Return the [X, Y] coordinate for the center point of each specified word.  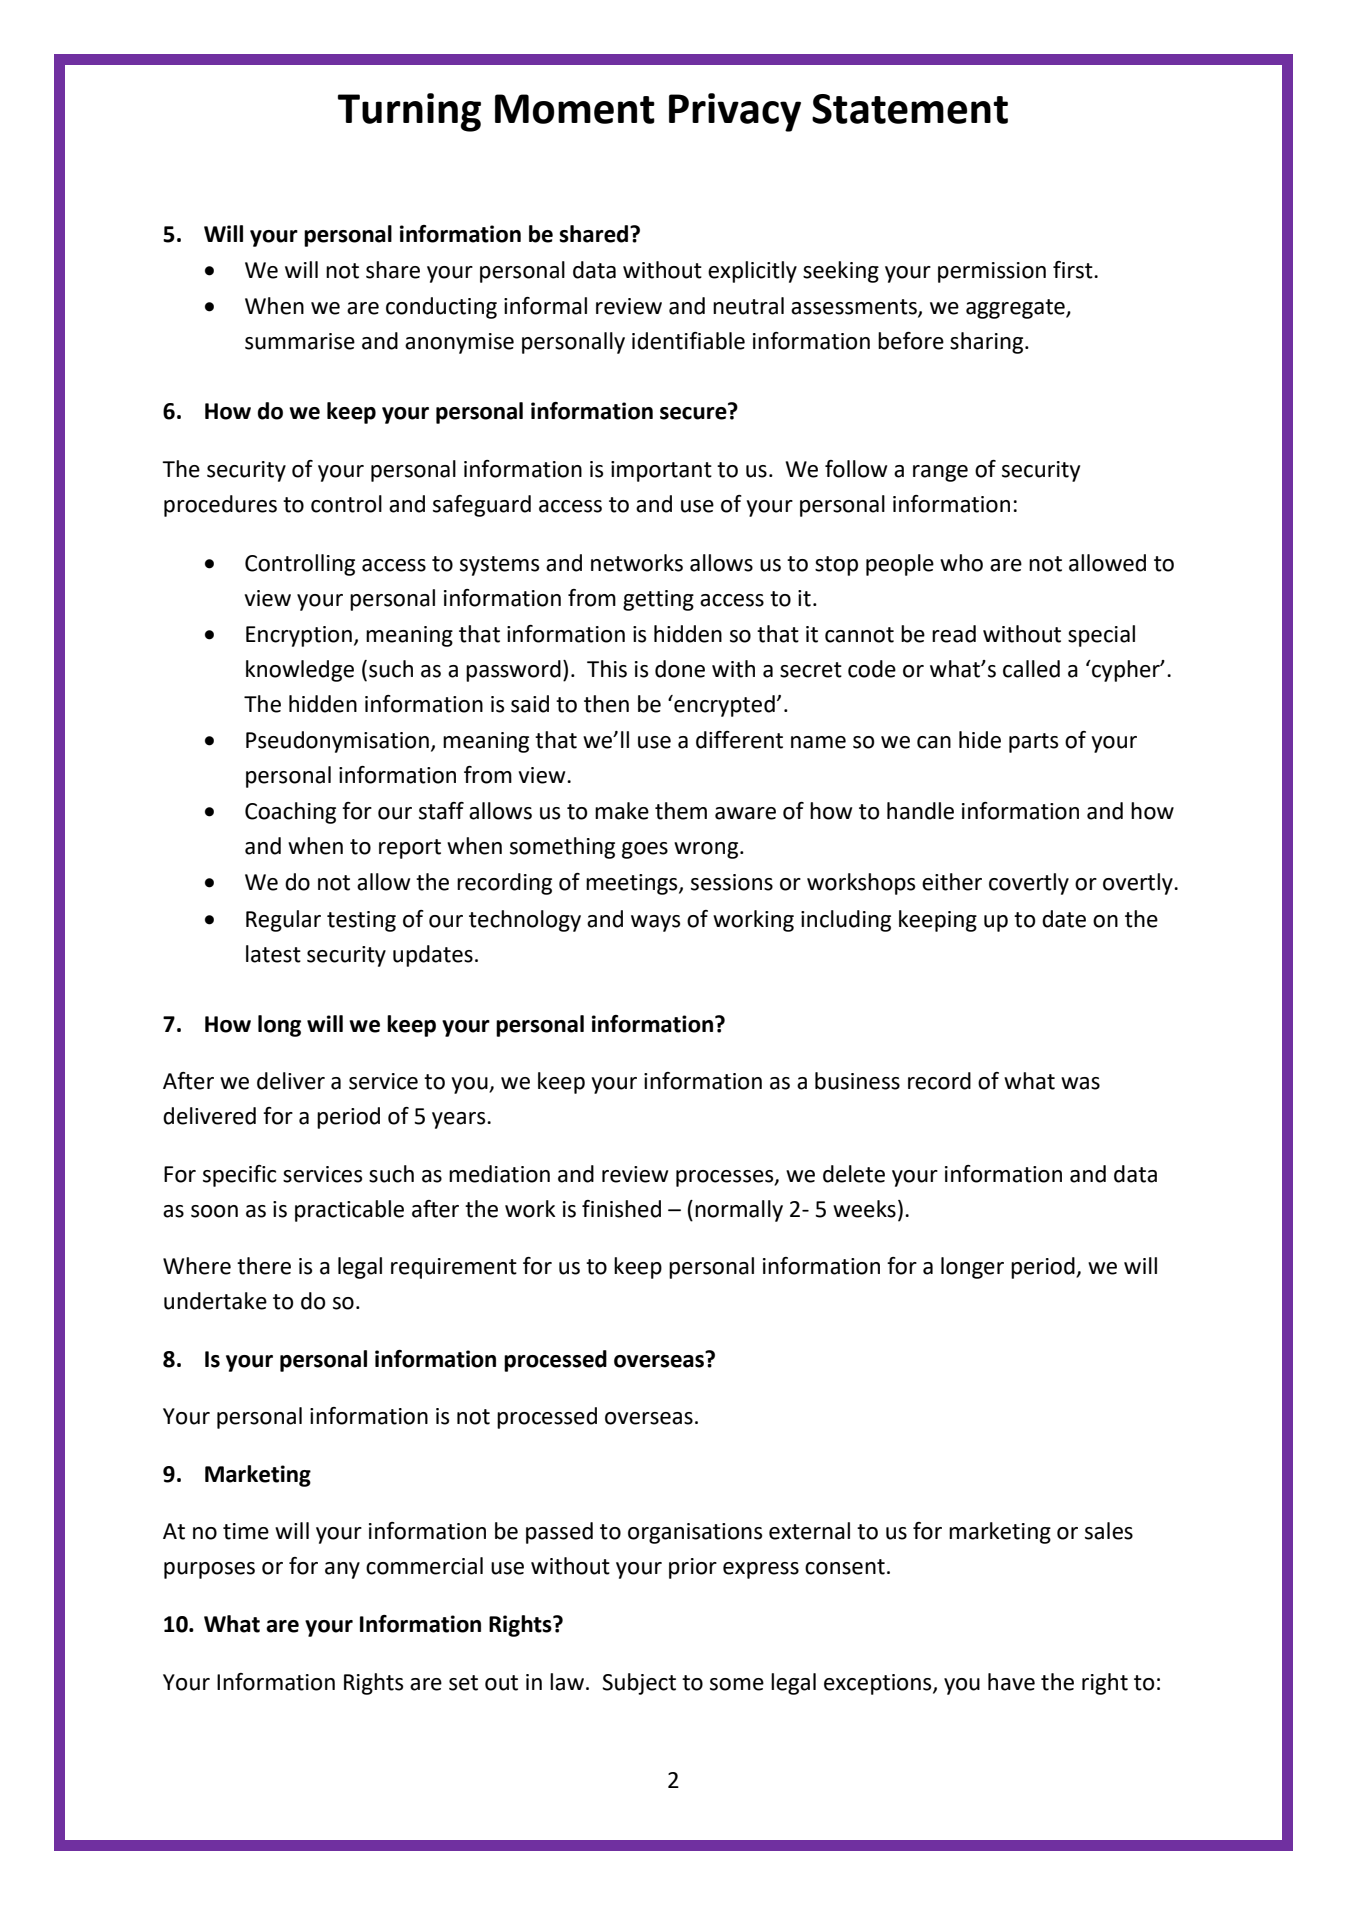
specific [239, 1176]
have [1011, 1682]
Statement [910, 109]
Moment [575, 109]
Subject [639, 1684]
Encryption [299, 636]
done [680, 669]
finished [621, 1209]
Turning [409, 112]
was [1080, 1083]
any [342, 1570]
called [1031, 669]
